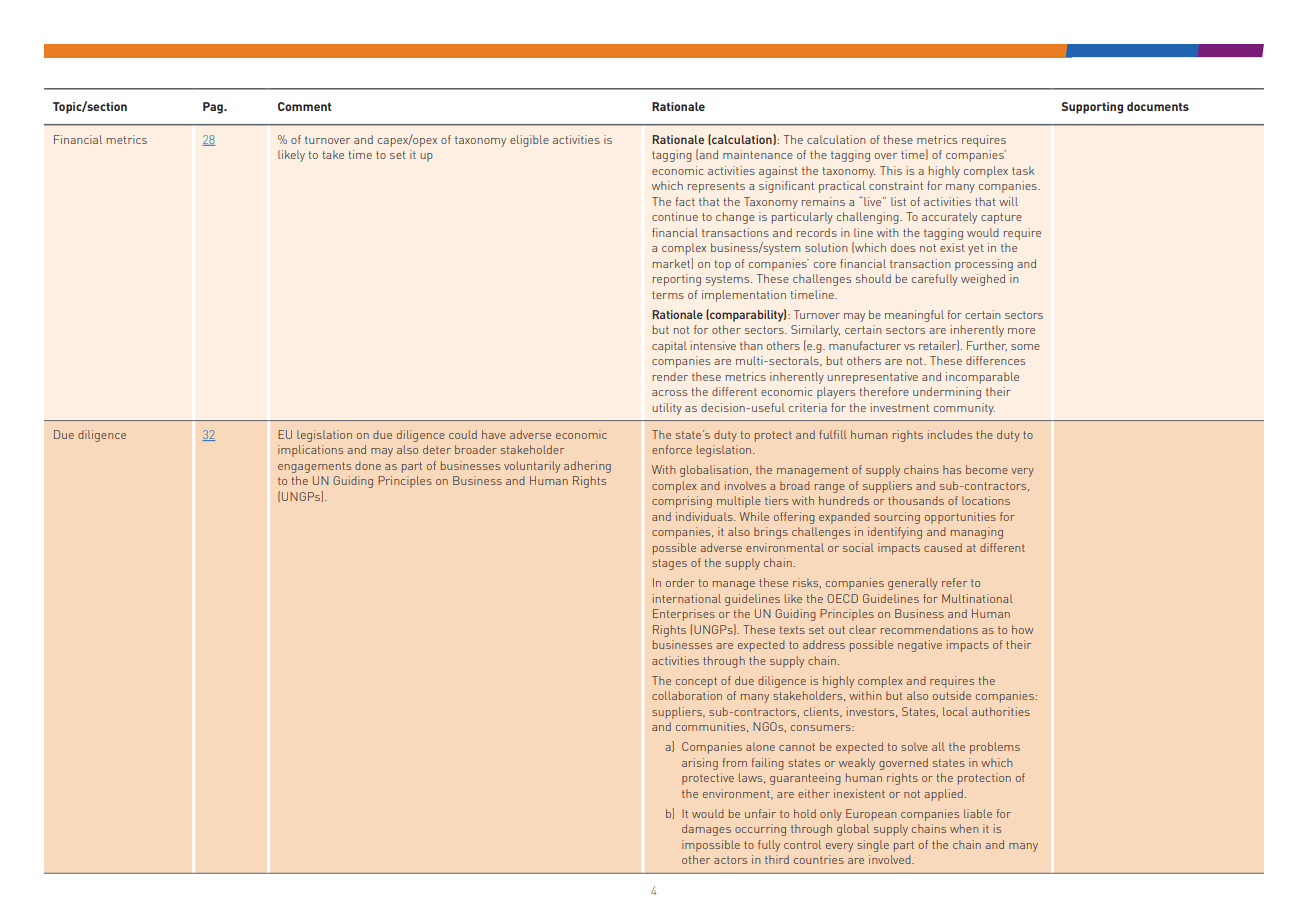 Image resolution: width=1308 pixels, height=924 pixels. I want to click on maintenance, so click(758, 154).
